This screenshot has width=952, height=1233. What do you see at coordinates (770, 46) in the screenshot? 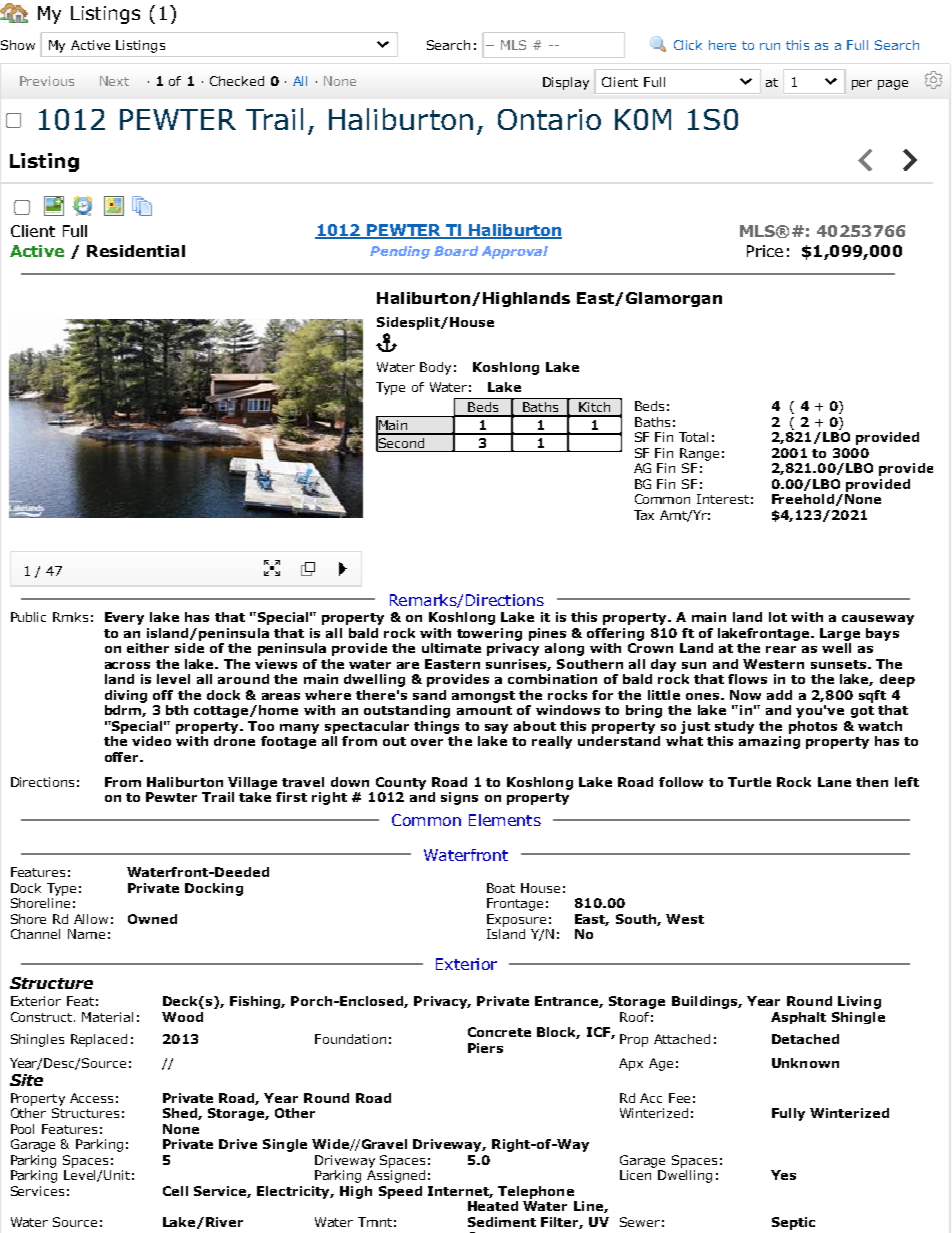
I see `run` at bounding box center [770, 46].
